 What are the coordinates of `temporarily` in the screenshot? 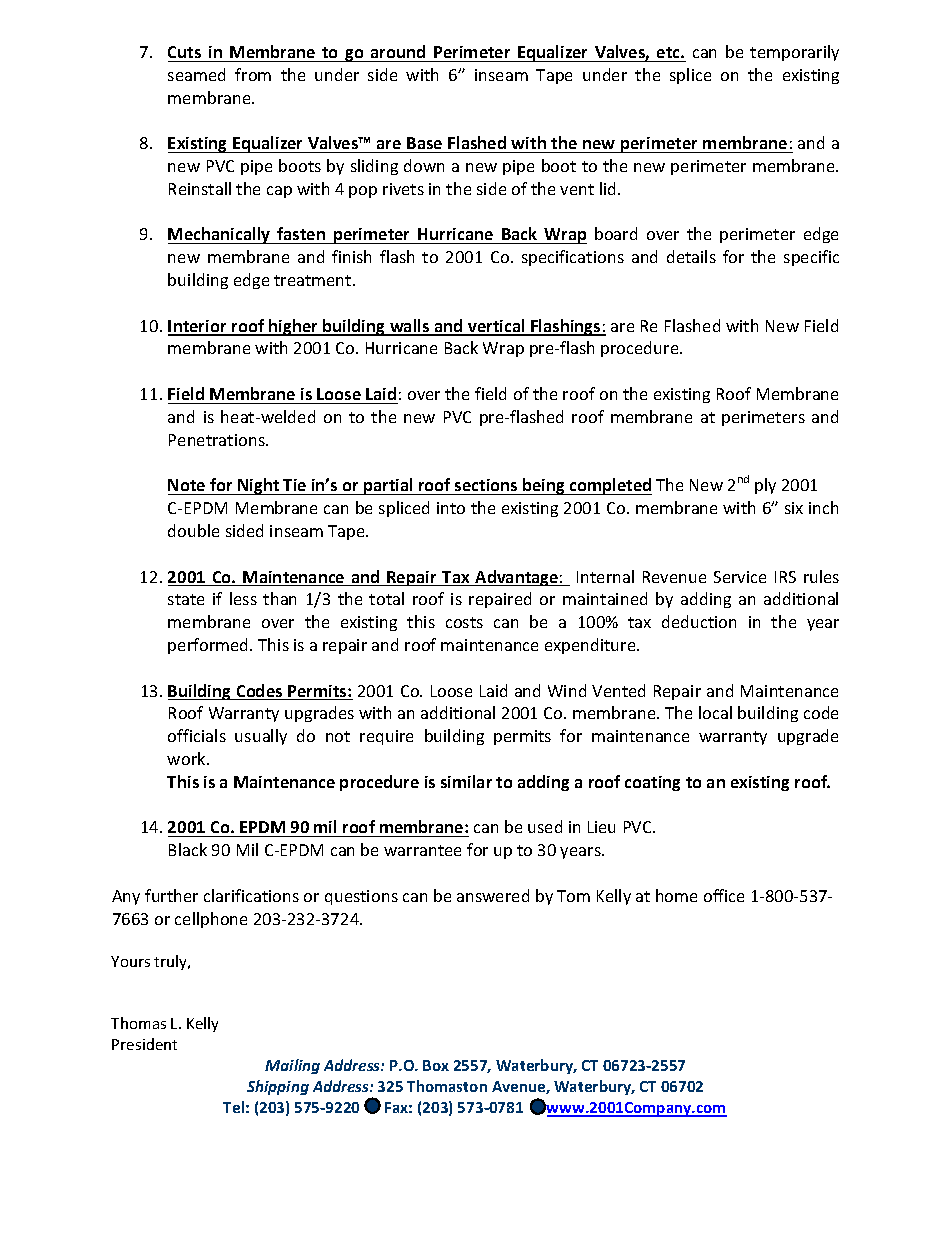 It's located at (794, 53).
